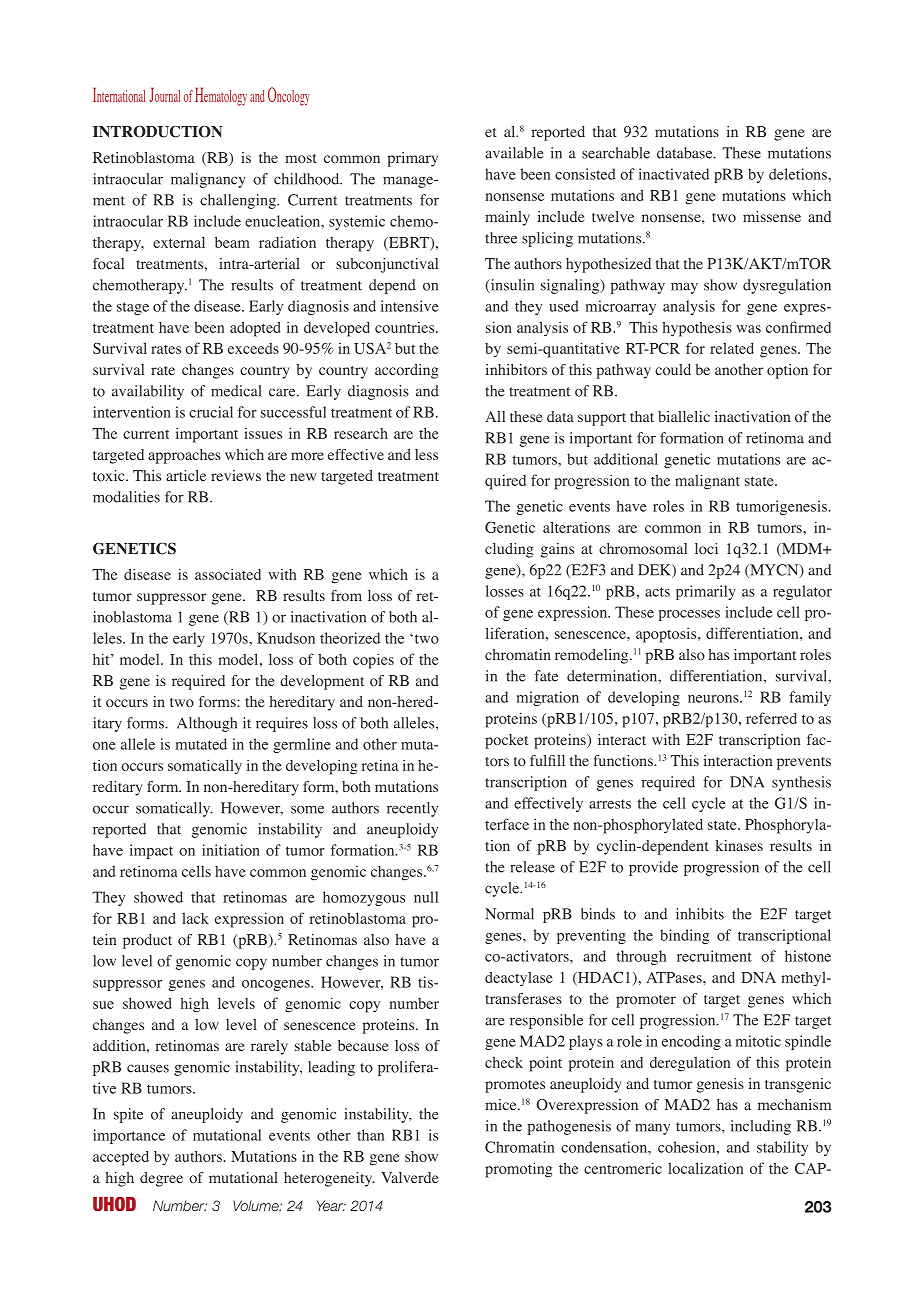  Describe the element at coordinates (739, 845) in the screenshot. I see `kinases` at that location.
